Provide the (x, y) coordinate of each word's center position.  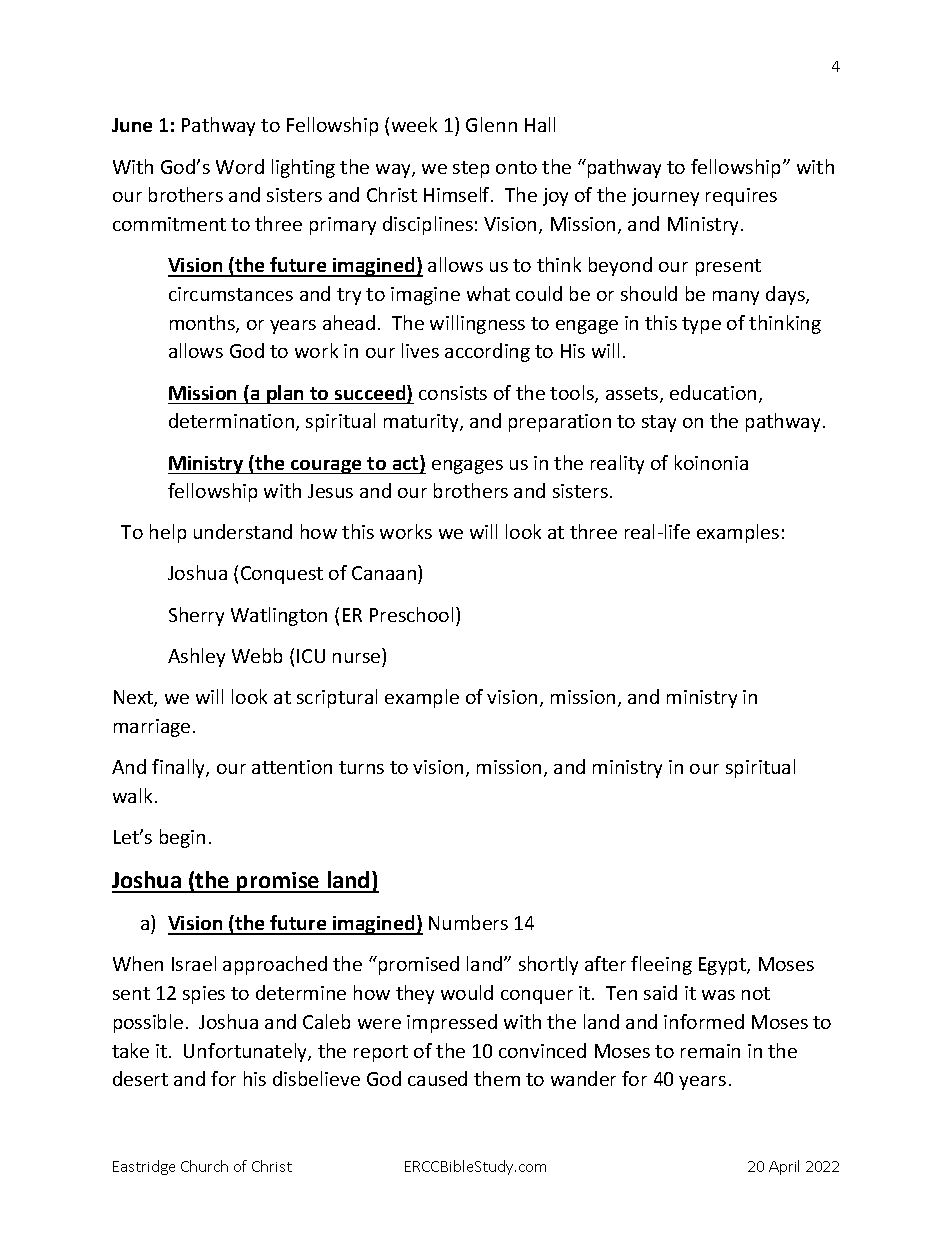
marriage (152, 728)
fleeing (661, 965)
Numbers (468, 922)
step (471, 169)
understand (243, 531)
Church (204, 1166)
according (487, 352)
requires (741, 197)
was (718, 995)
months (203, 324)
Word (240, 166)
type (701, 325)
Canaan (385, 574)
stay (659, 423)
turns (361, 767)
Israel (194, 963)
